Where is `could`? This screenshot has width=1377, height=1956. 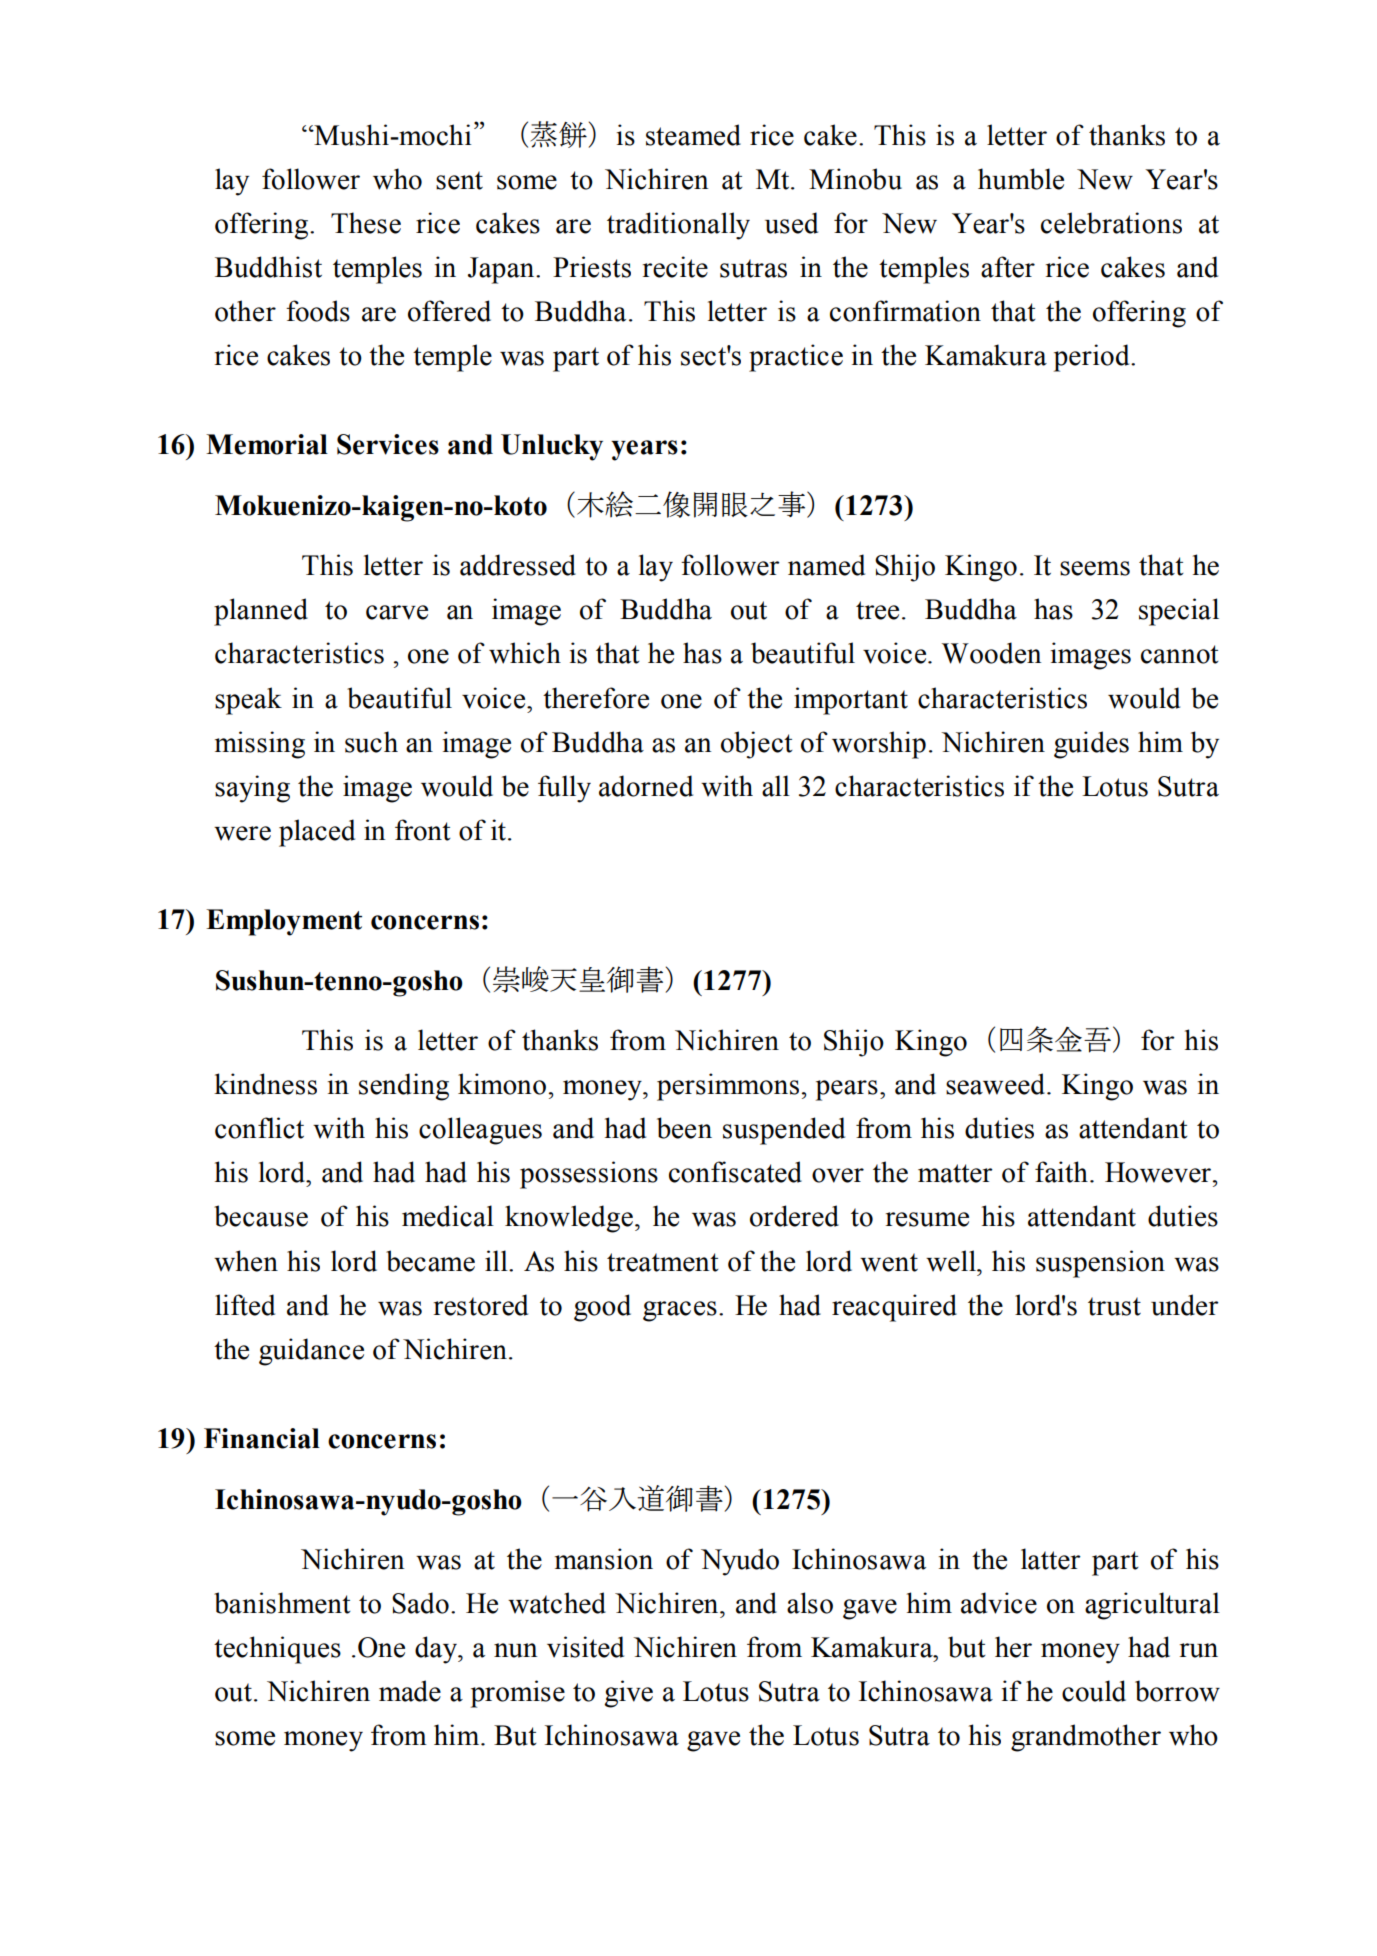 could is located at coordinates (1094, 1691).
